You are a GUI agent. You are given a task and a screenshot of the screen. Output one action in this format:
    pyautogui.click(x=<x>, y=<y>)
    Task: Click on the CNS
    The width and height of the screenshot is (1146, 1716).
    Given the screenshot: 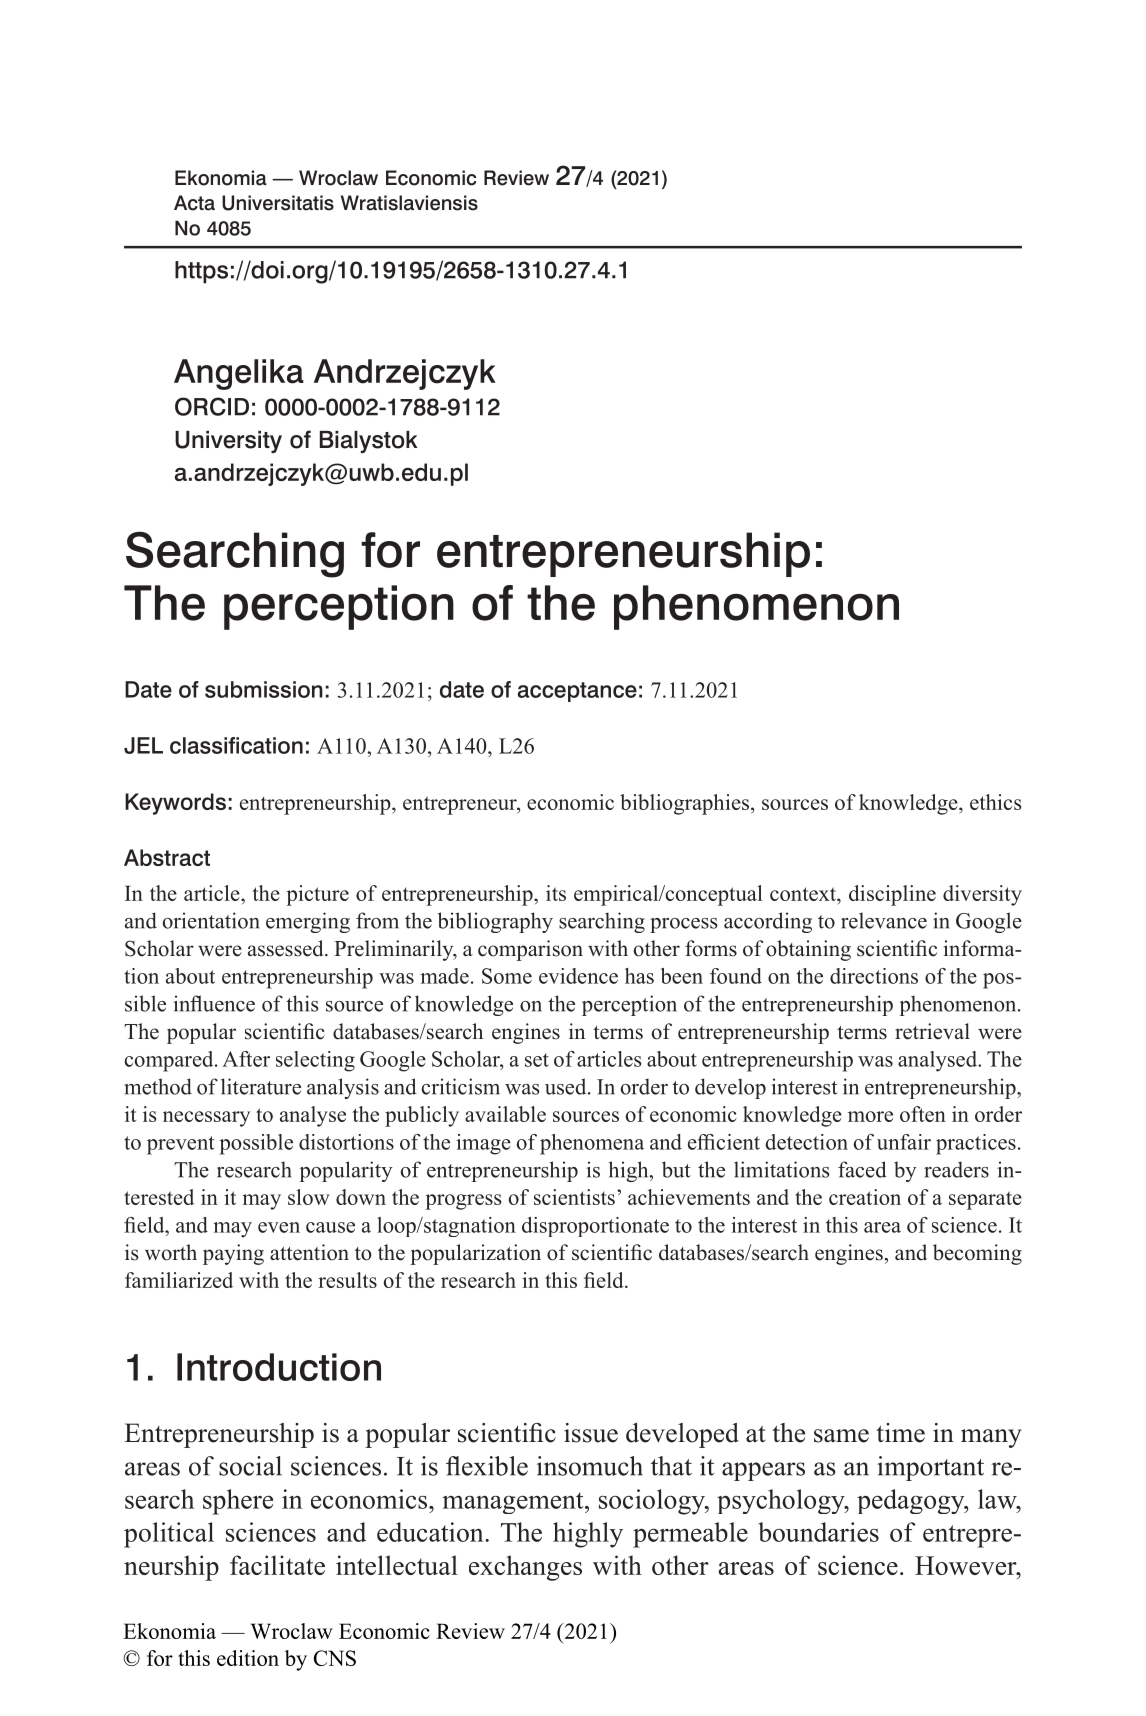 What is the action you would take?
    pyautogui.click(x=335, y=1658)
